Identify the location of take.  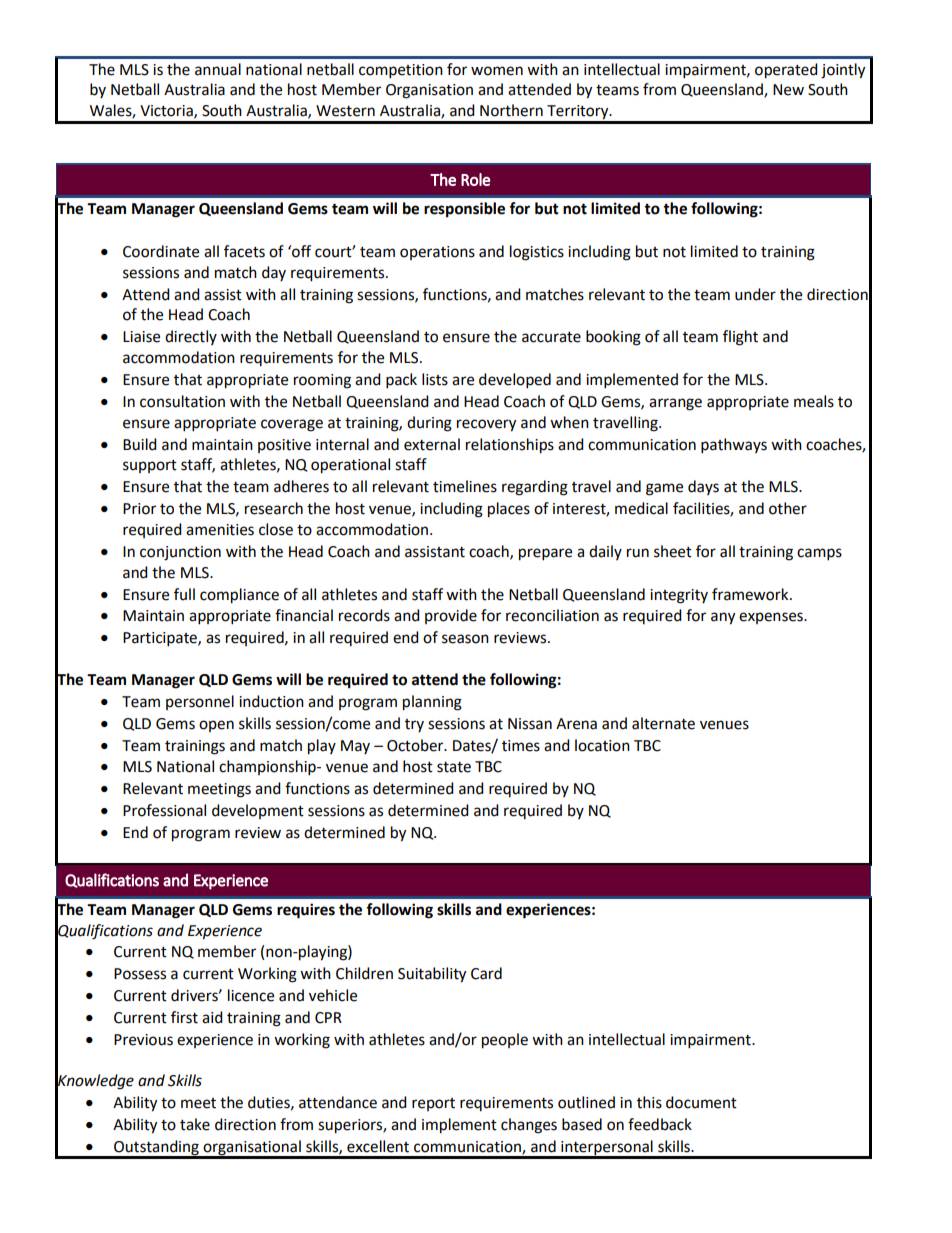
(195, 1124).
